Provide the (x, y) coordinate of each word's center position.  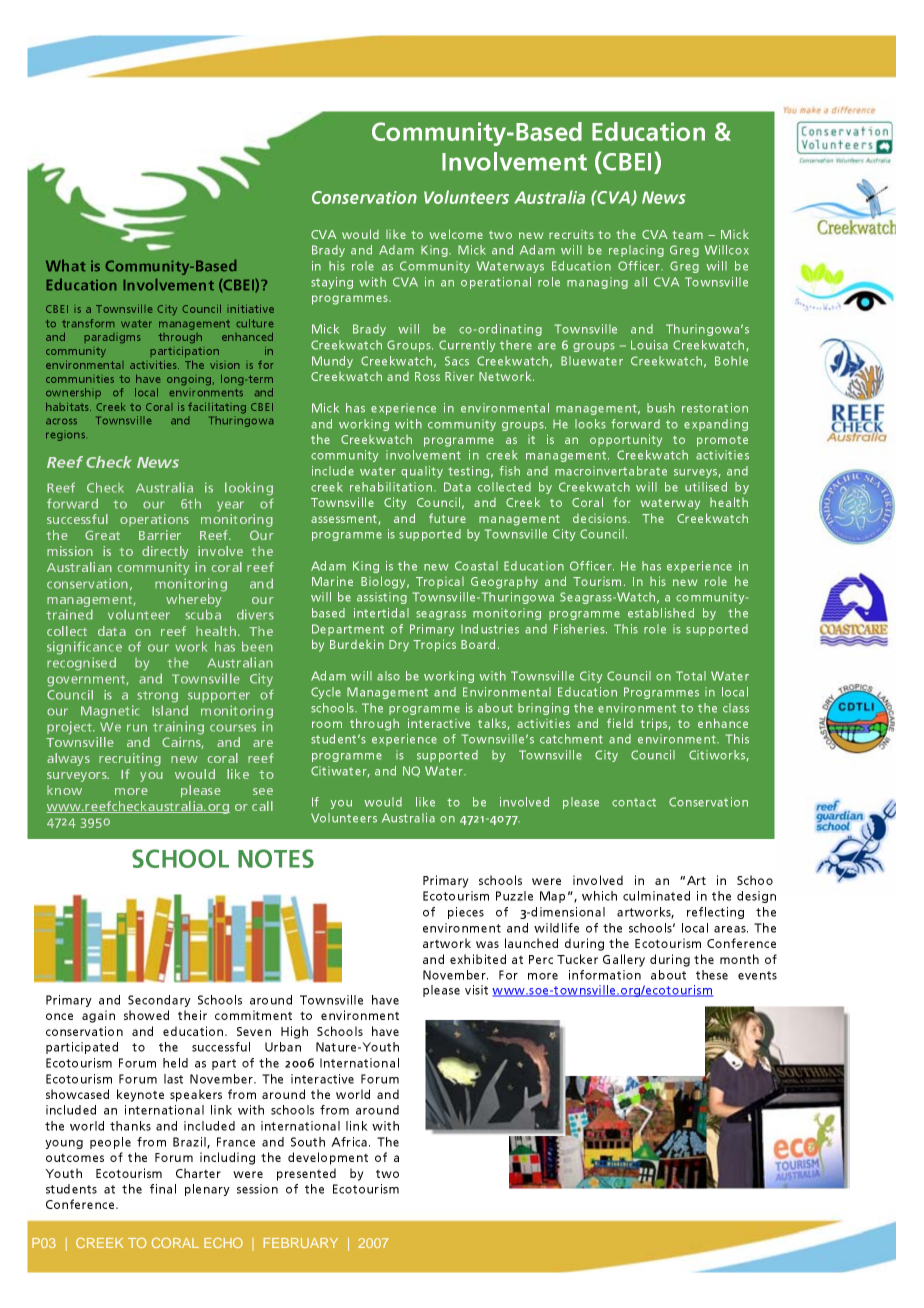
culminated (656, 896)
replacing (636, 251)
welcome (456, 234)
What (66, 265)
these (712, 975)
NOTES (276, 858)
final (163, 1189)
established (661, 613)
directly (165, 552)
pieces (466, 913)
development (328, 1158)
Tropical (440, 582)
